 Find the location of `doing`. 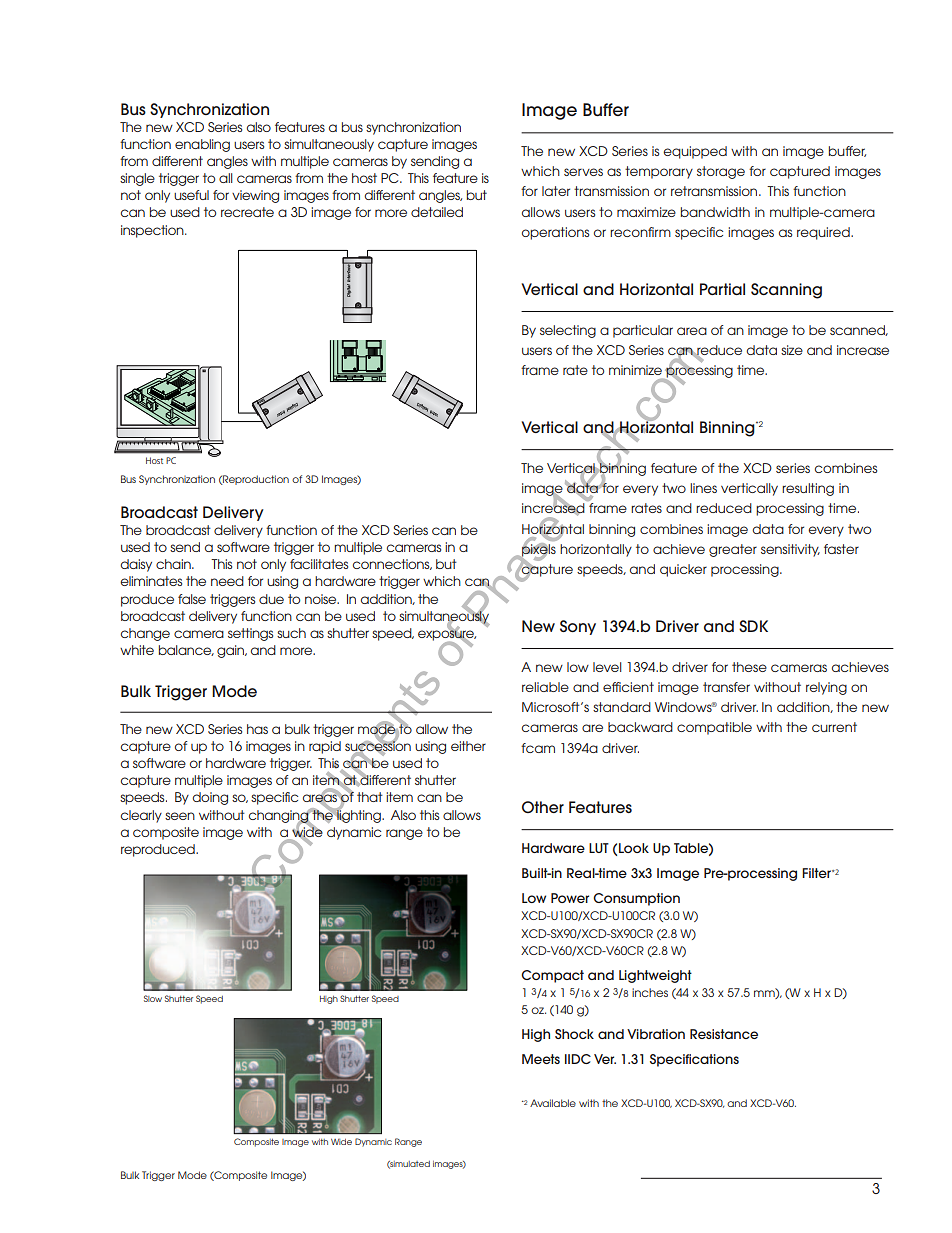

doing is located at coordinates (210, 798).
